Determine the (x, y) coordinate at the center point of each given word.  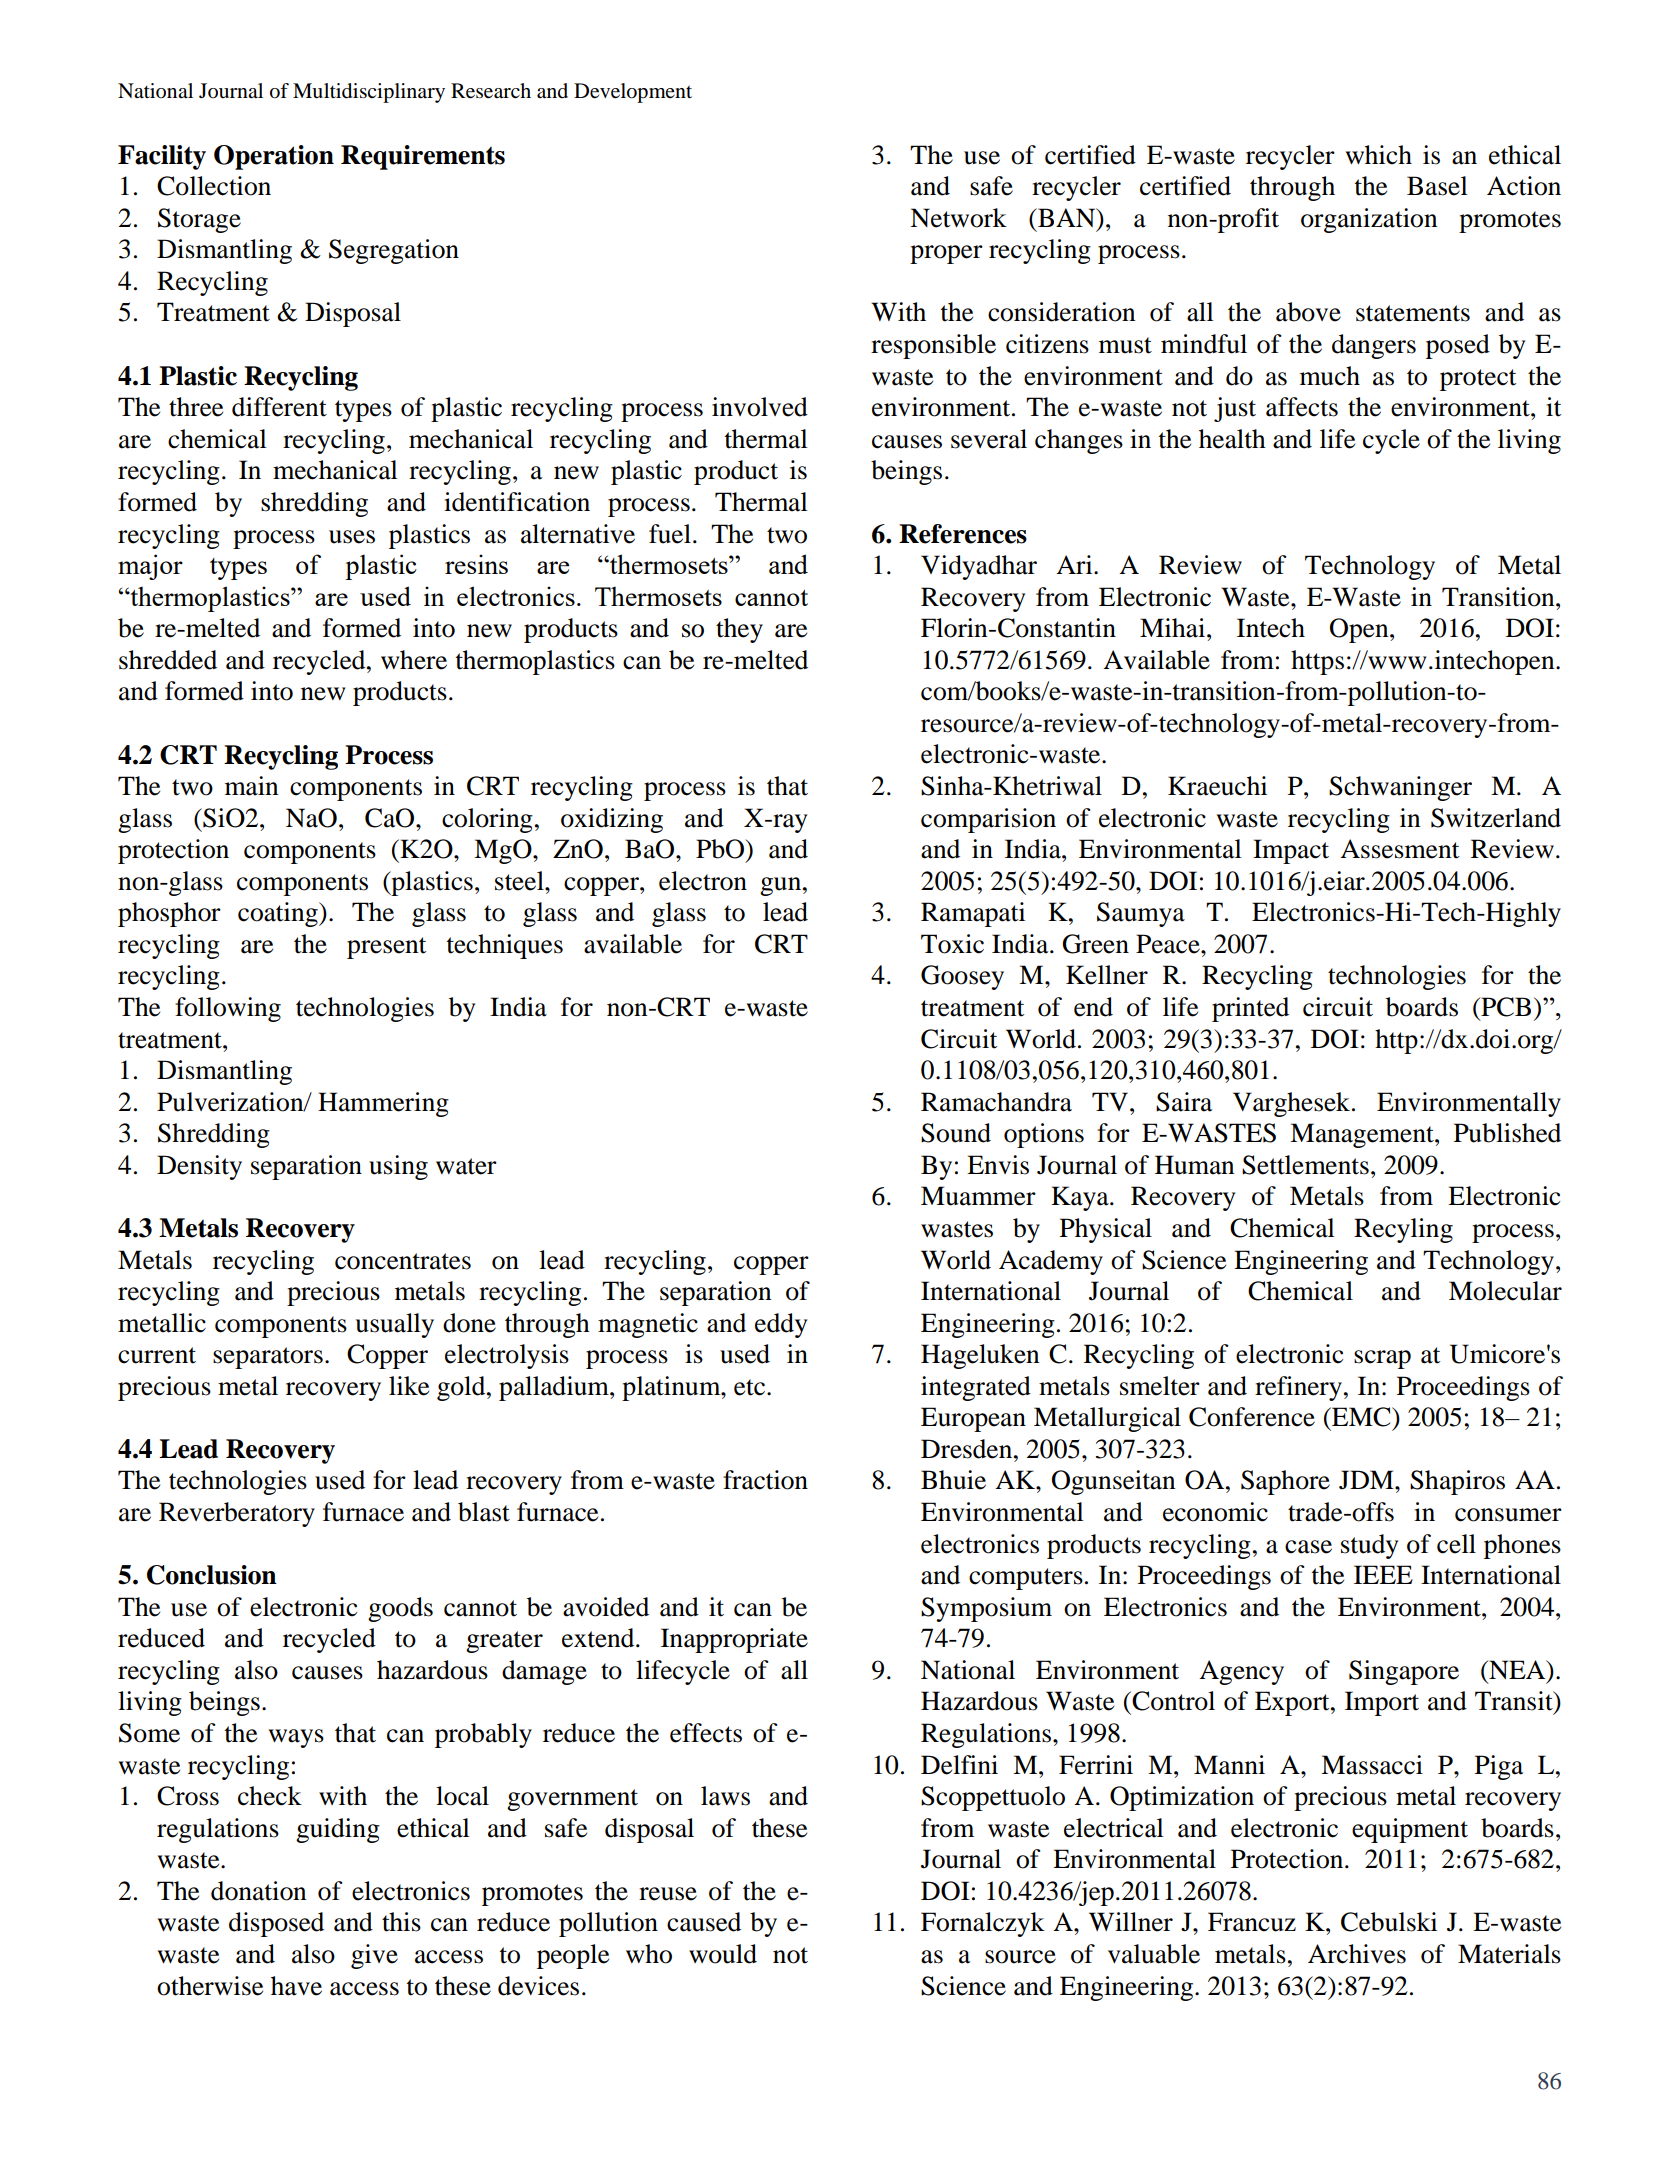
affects (1302, 407)
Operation (274, 157)
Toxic (952, 944)
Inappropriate (734, 1640)
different (279, 407)
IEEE (1383, 1574)
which (1379, 155)
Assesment (1400, 849)
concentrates (403, 1261)
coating (279, 914)
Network (958, 218)
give (374, 1956)
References (963, 534)
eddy (781, 1325)
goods (400, 1609)
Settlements (1305, 1165)
